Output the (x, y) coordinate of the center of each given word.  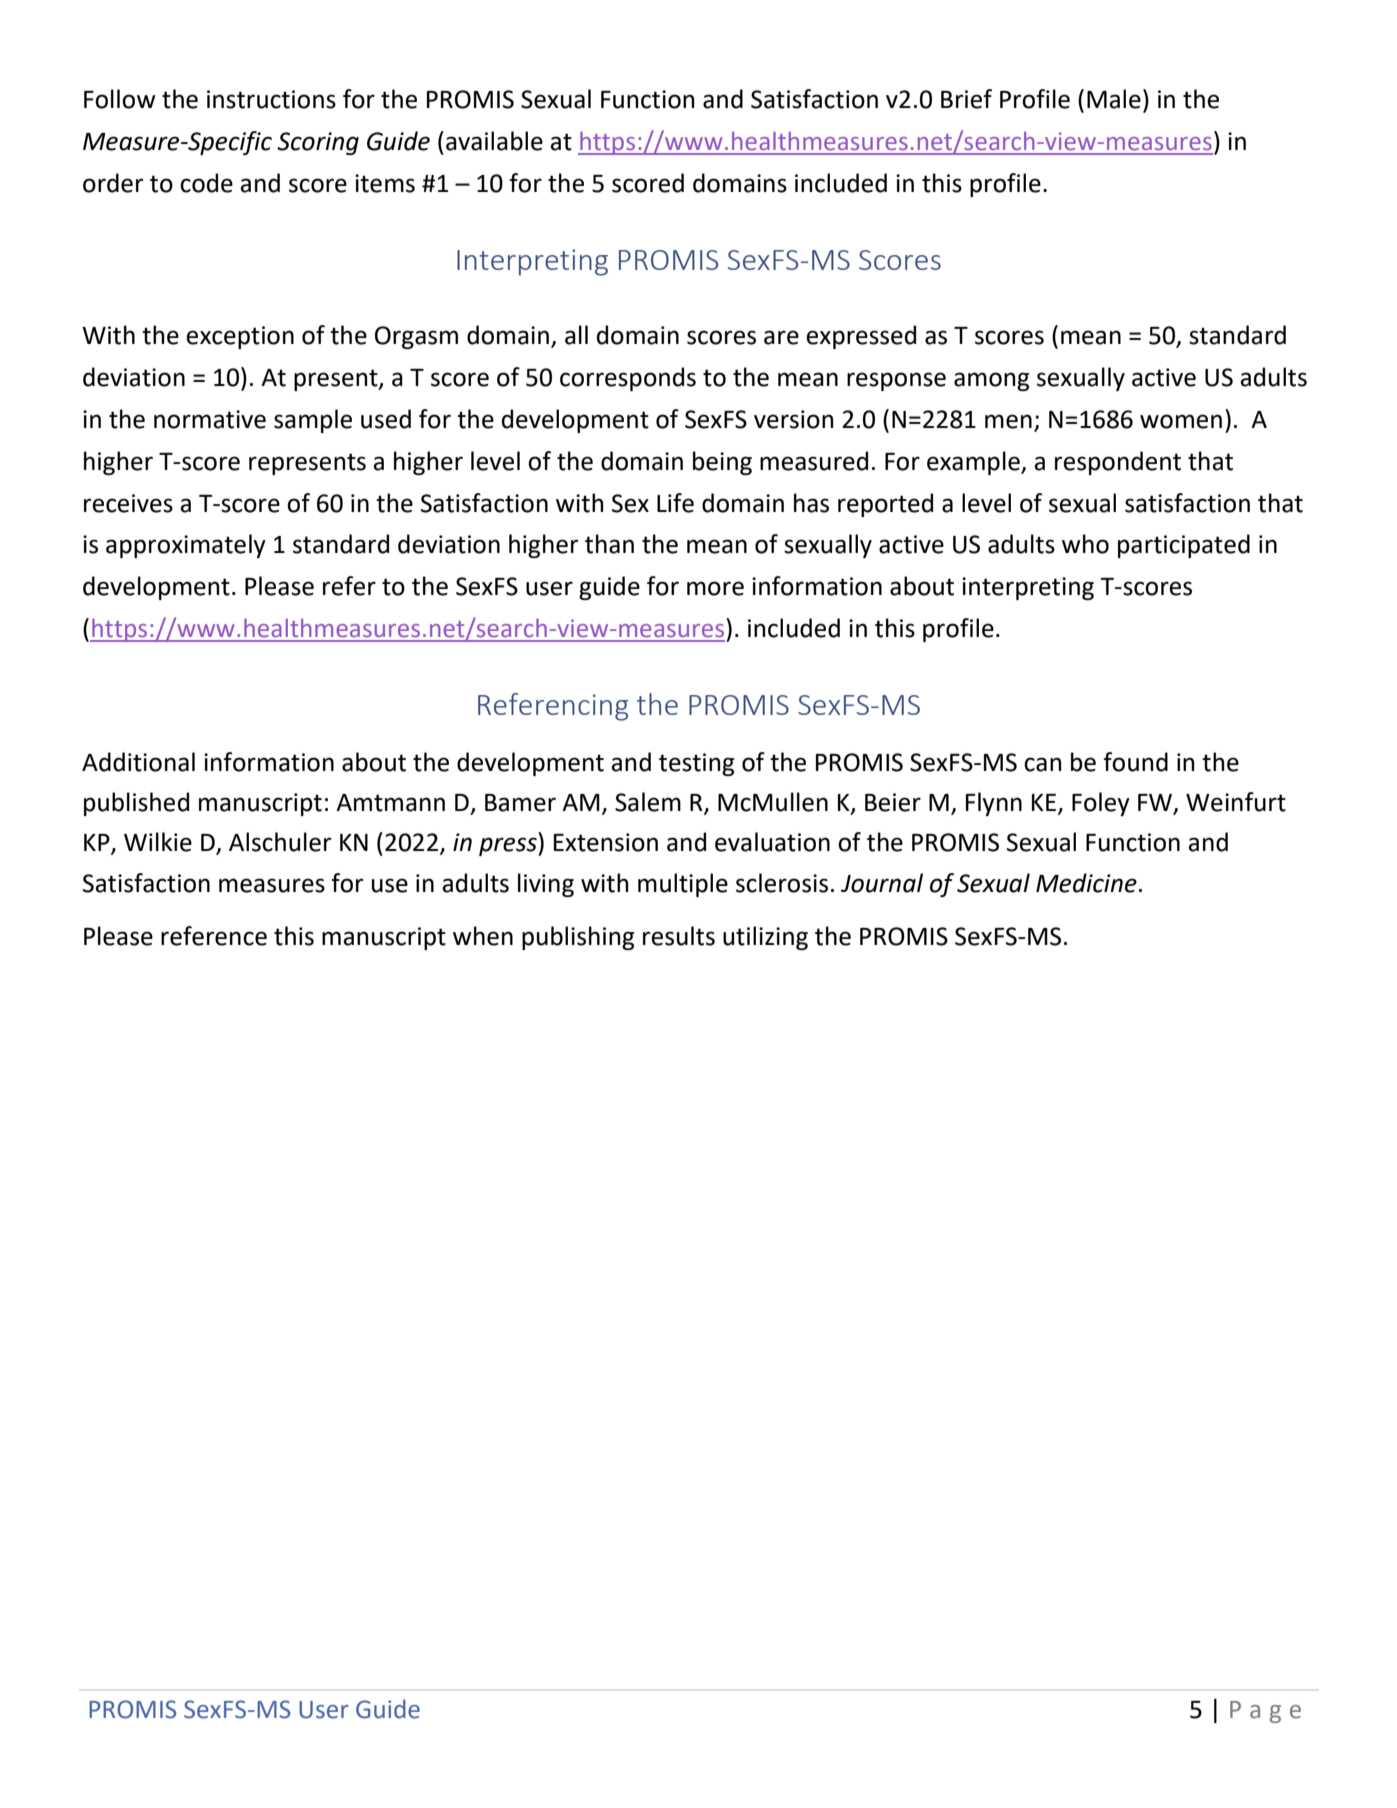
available (494, 141)
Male (1114, 99)
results (679, 936)
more (715, 588)
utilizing (765, 938)
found (1135, 762)
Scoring (318, 143)
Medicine (1086, 883)
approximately (186, 546)
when (483, 936)
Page (1265, 1712)
